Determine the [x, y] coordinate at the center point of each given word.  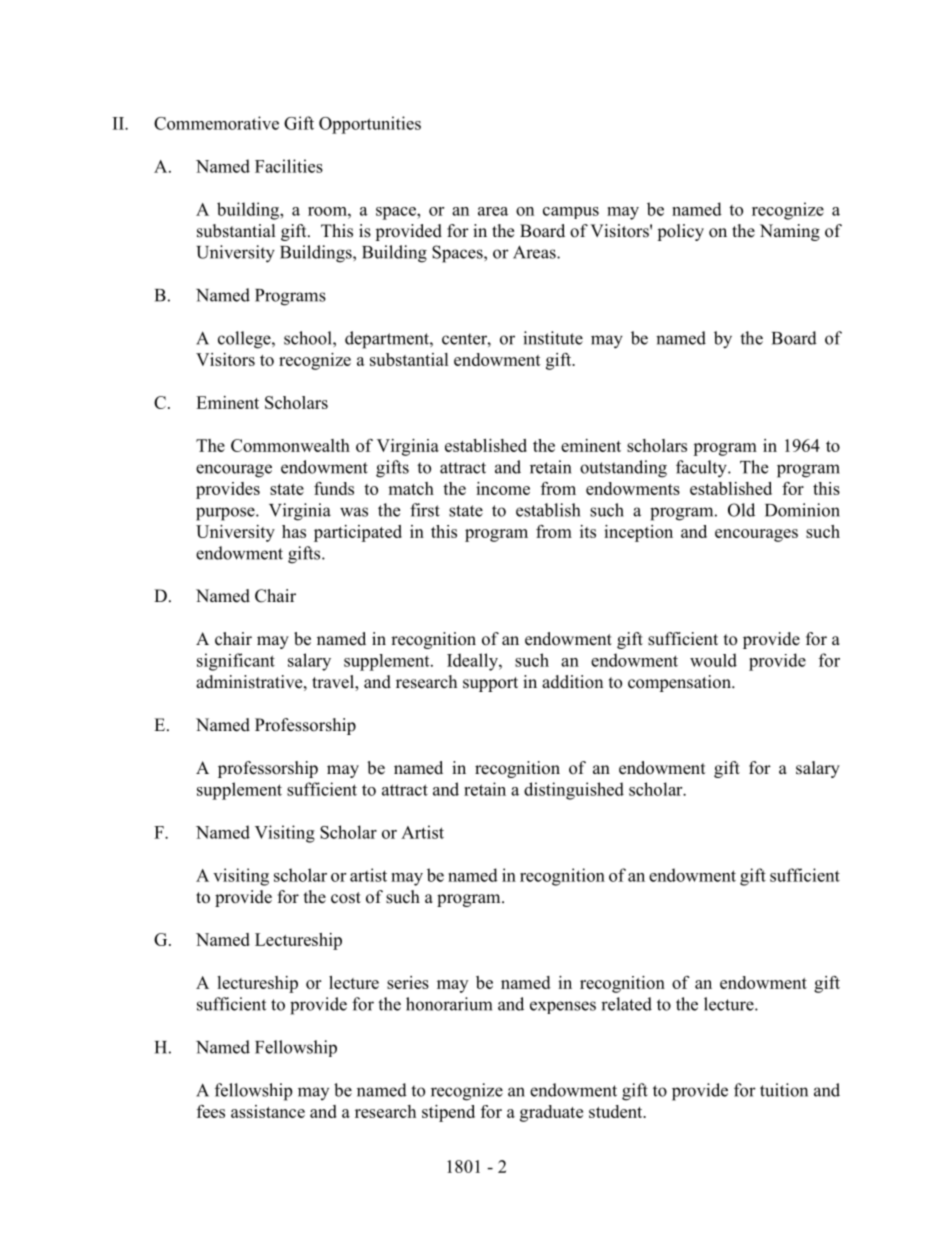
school [309, 338]
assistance [268, 1111]
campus [571, 213]
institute [553, 338]
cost [346, 898]
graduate [551, 1113]
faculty [702, 469]
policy [680, 232]
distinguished [574, 791]
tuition [784, 1090]
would [713, 660]
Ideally [473, 662]
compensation [680, 683]
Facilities [289, 166]
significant [236, 662]
